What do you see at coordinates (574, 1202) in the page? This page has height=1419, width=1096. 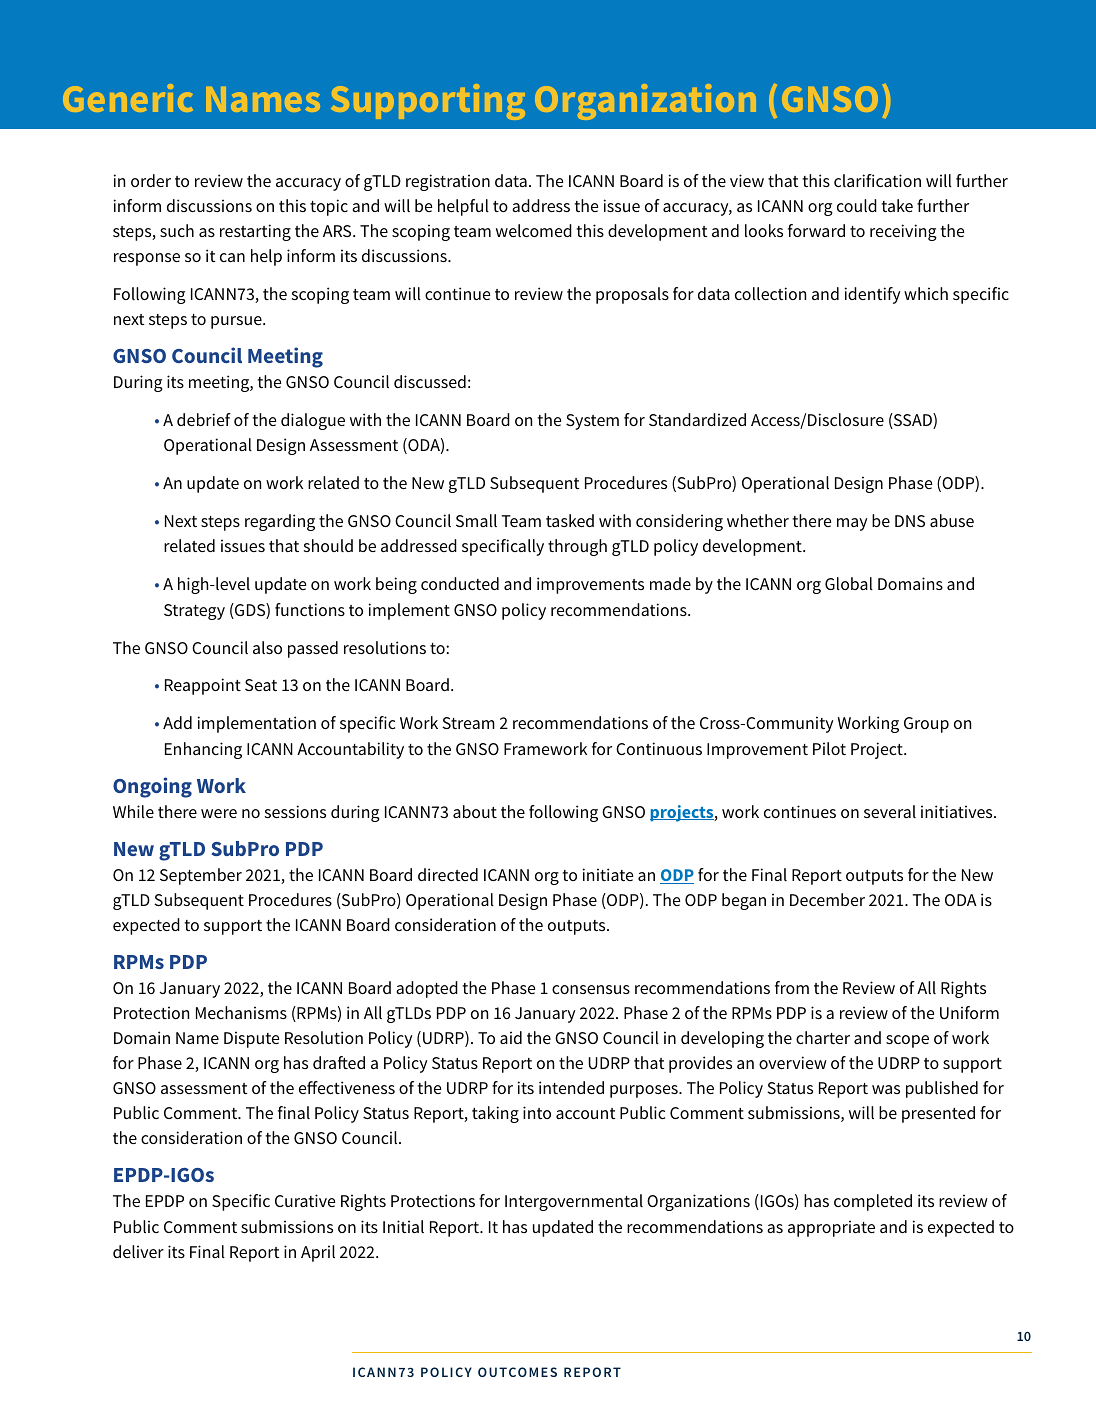 I see `Intergovernmental` at bounding box center [574, 1202].
